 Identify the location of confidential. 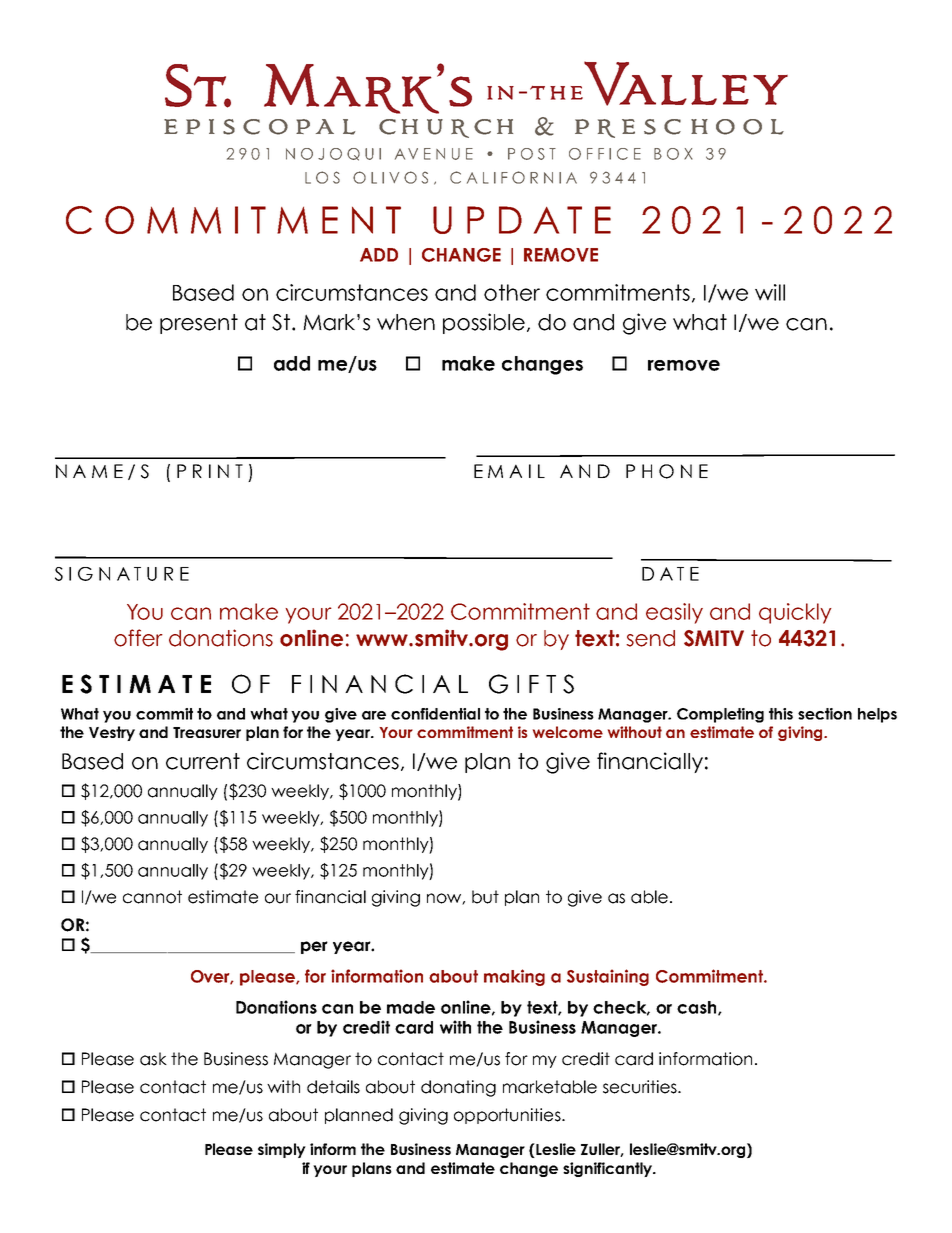
(435, 714).
